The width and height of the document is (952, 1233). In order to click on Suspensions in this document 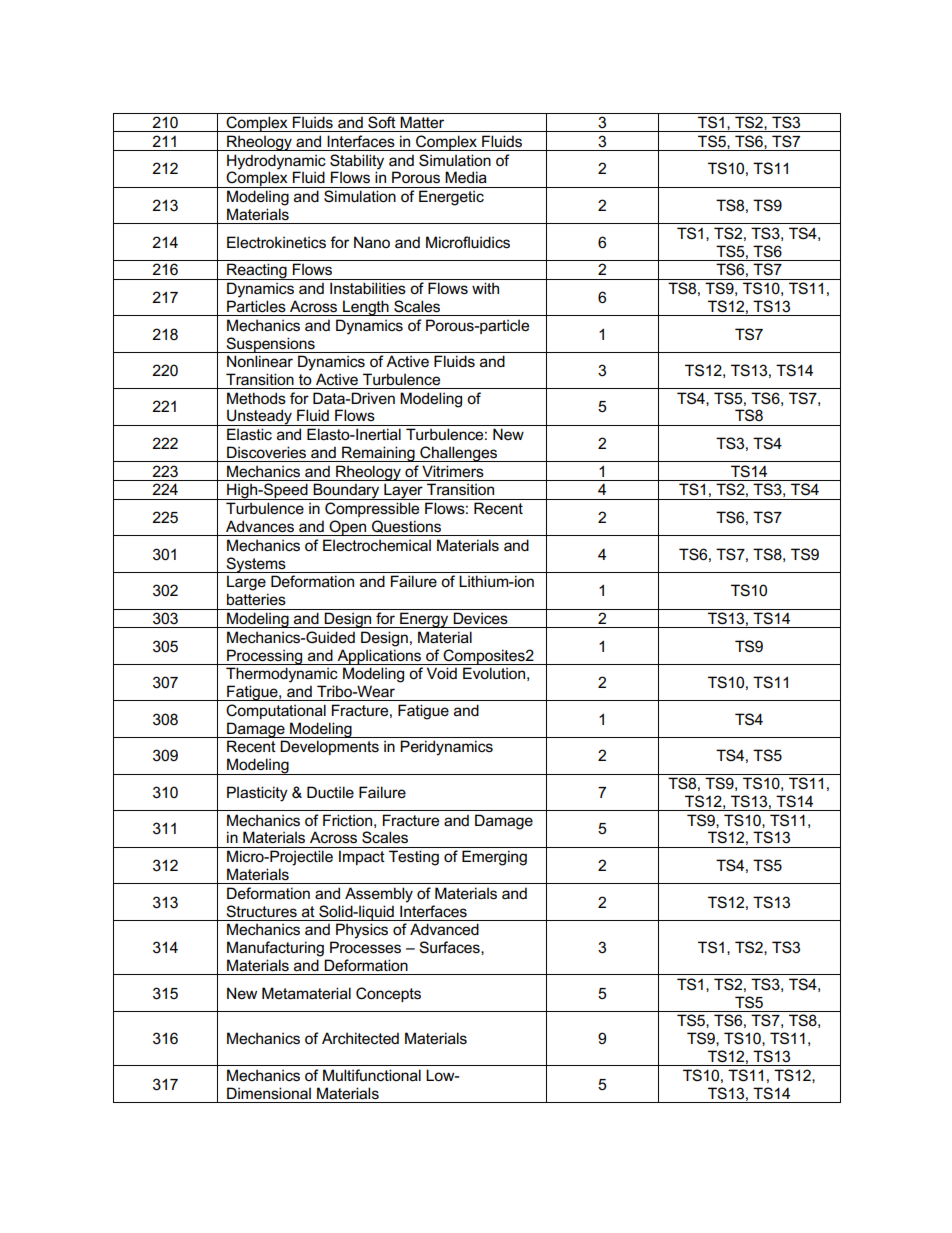, I will do `click(270, 345)`.
